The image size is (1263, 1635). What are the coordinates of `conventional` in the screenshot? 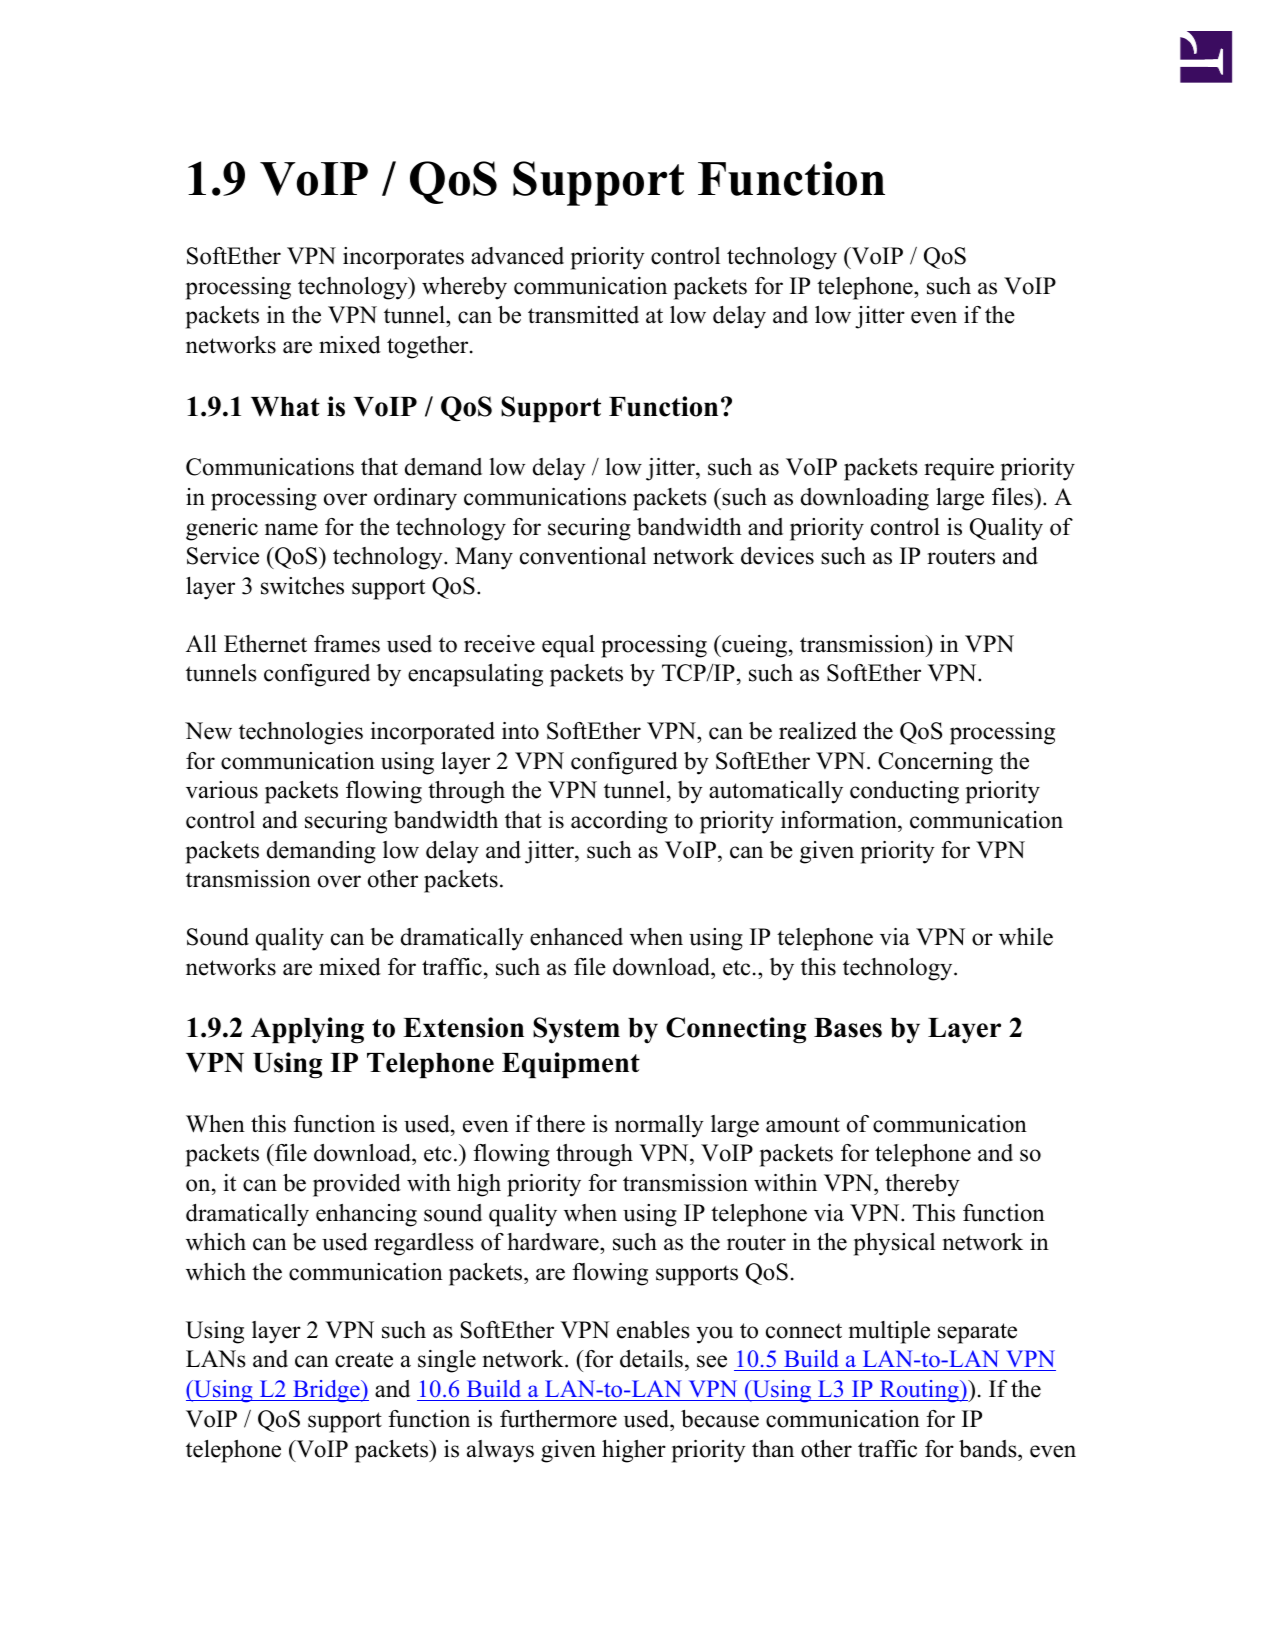 It's located at (583, 556).
